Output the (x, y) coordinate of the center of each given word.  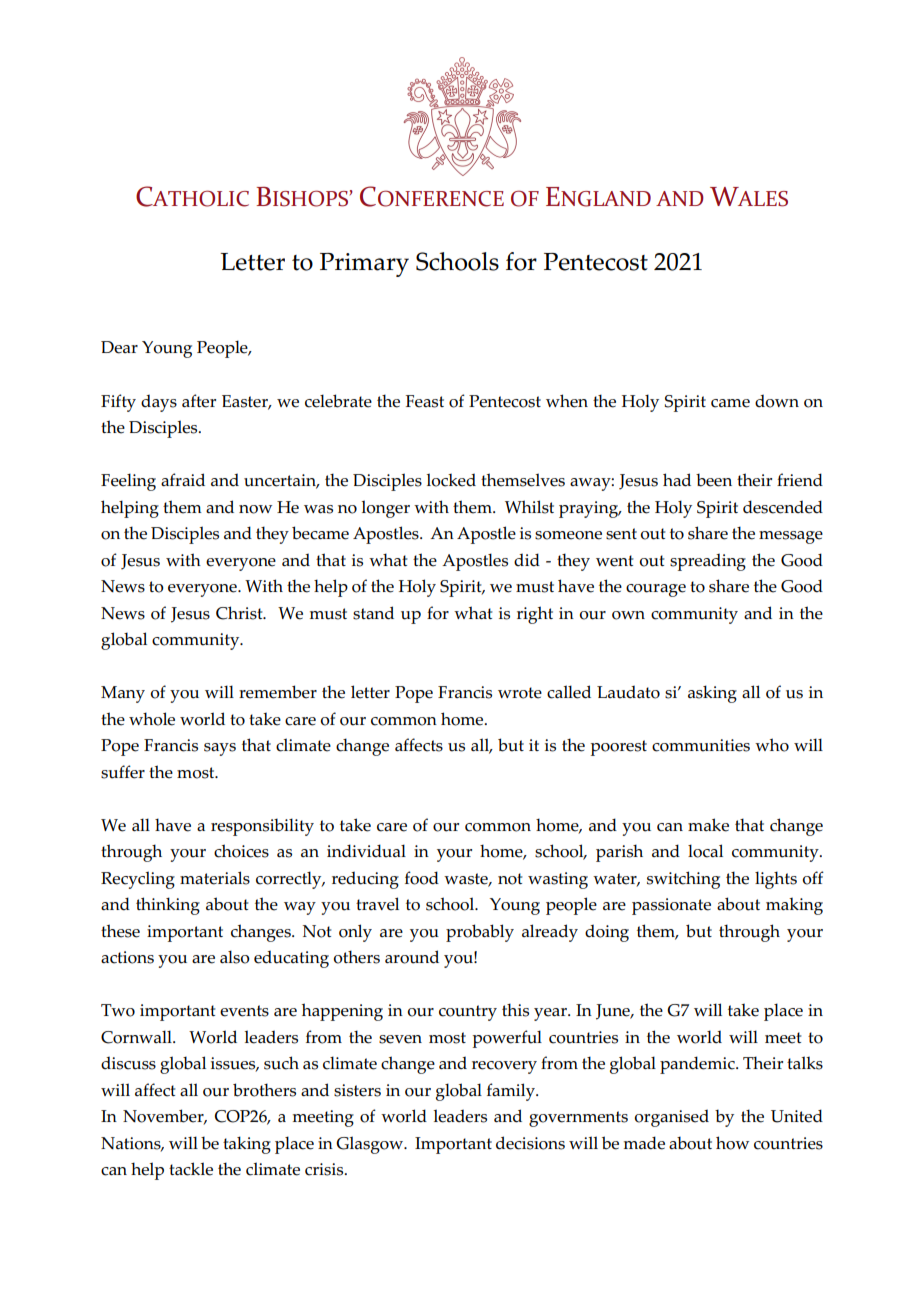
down (777, 401)
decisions (530, 1143)
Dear (119, 347)
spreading (708, 562)
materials (215, 878)
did (527, 560)
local (705, 851)
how (732, 1143)
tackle (191, 1169)
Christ (240, 613)
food (422, 878)
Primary (364, 265)
